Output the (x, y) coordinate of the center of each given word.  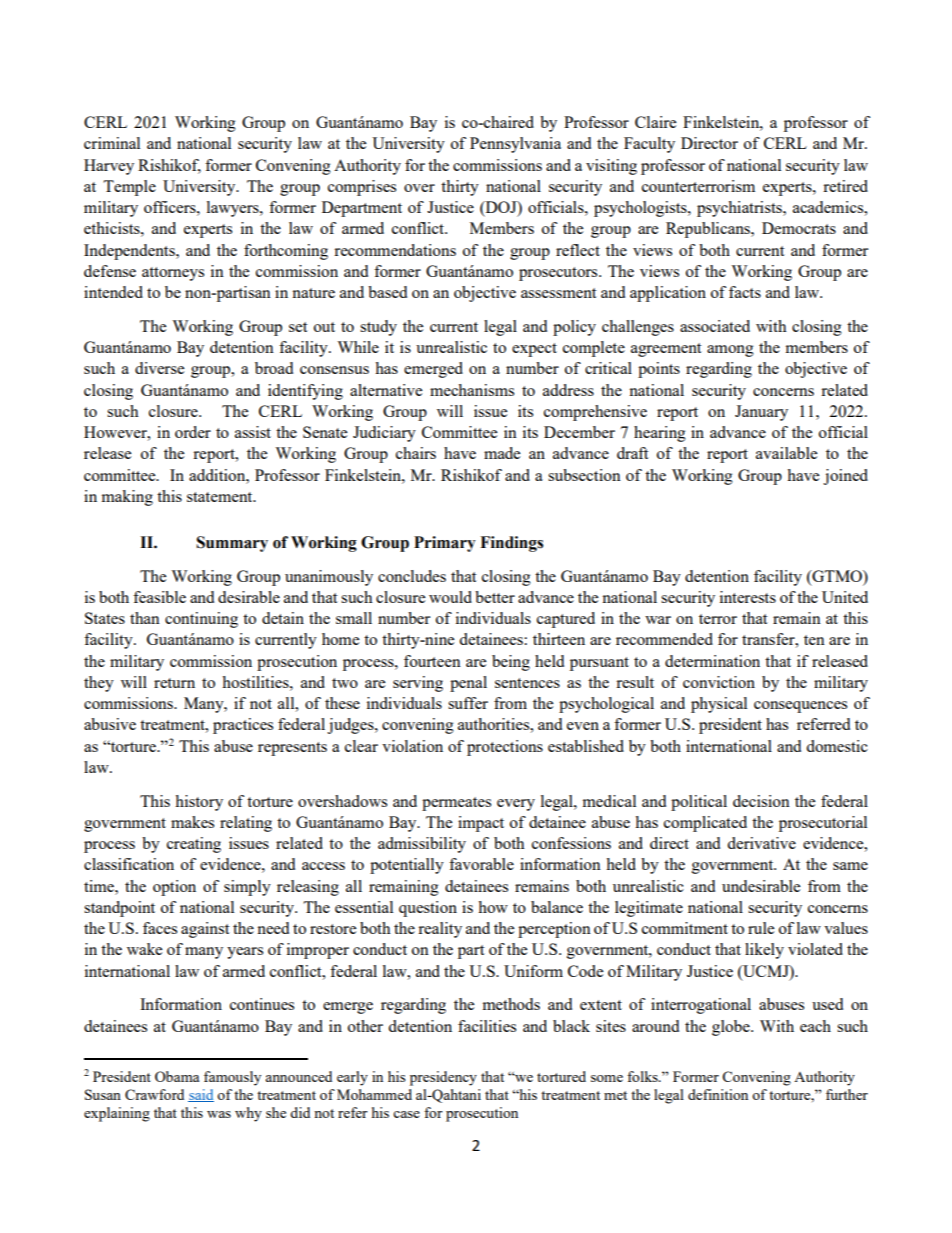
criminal (112, 143)
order (193, 432)
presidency (443, 1078)
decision (761, 801)
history (199, 803)
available (786, 453)
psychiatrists (740, 209)
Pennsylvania (515, 145)
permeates (456, 804)
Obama (177, 1076)
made (502, 453)
